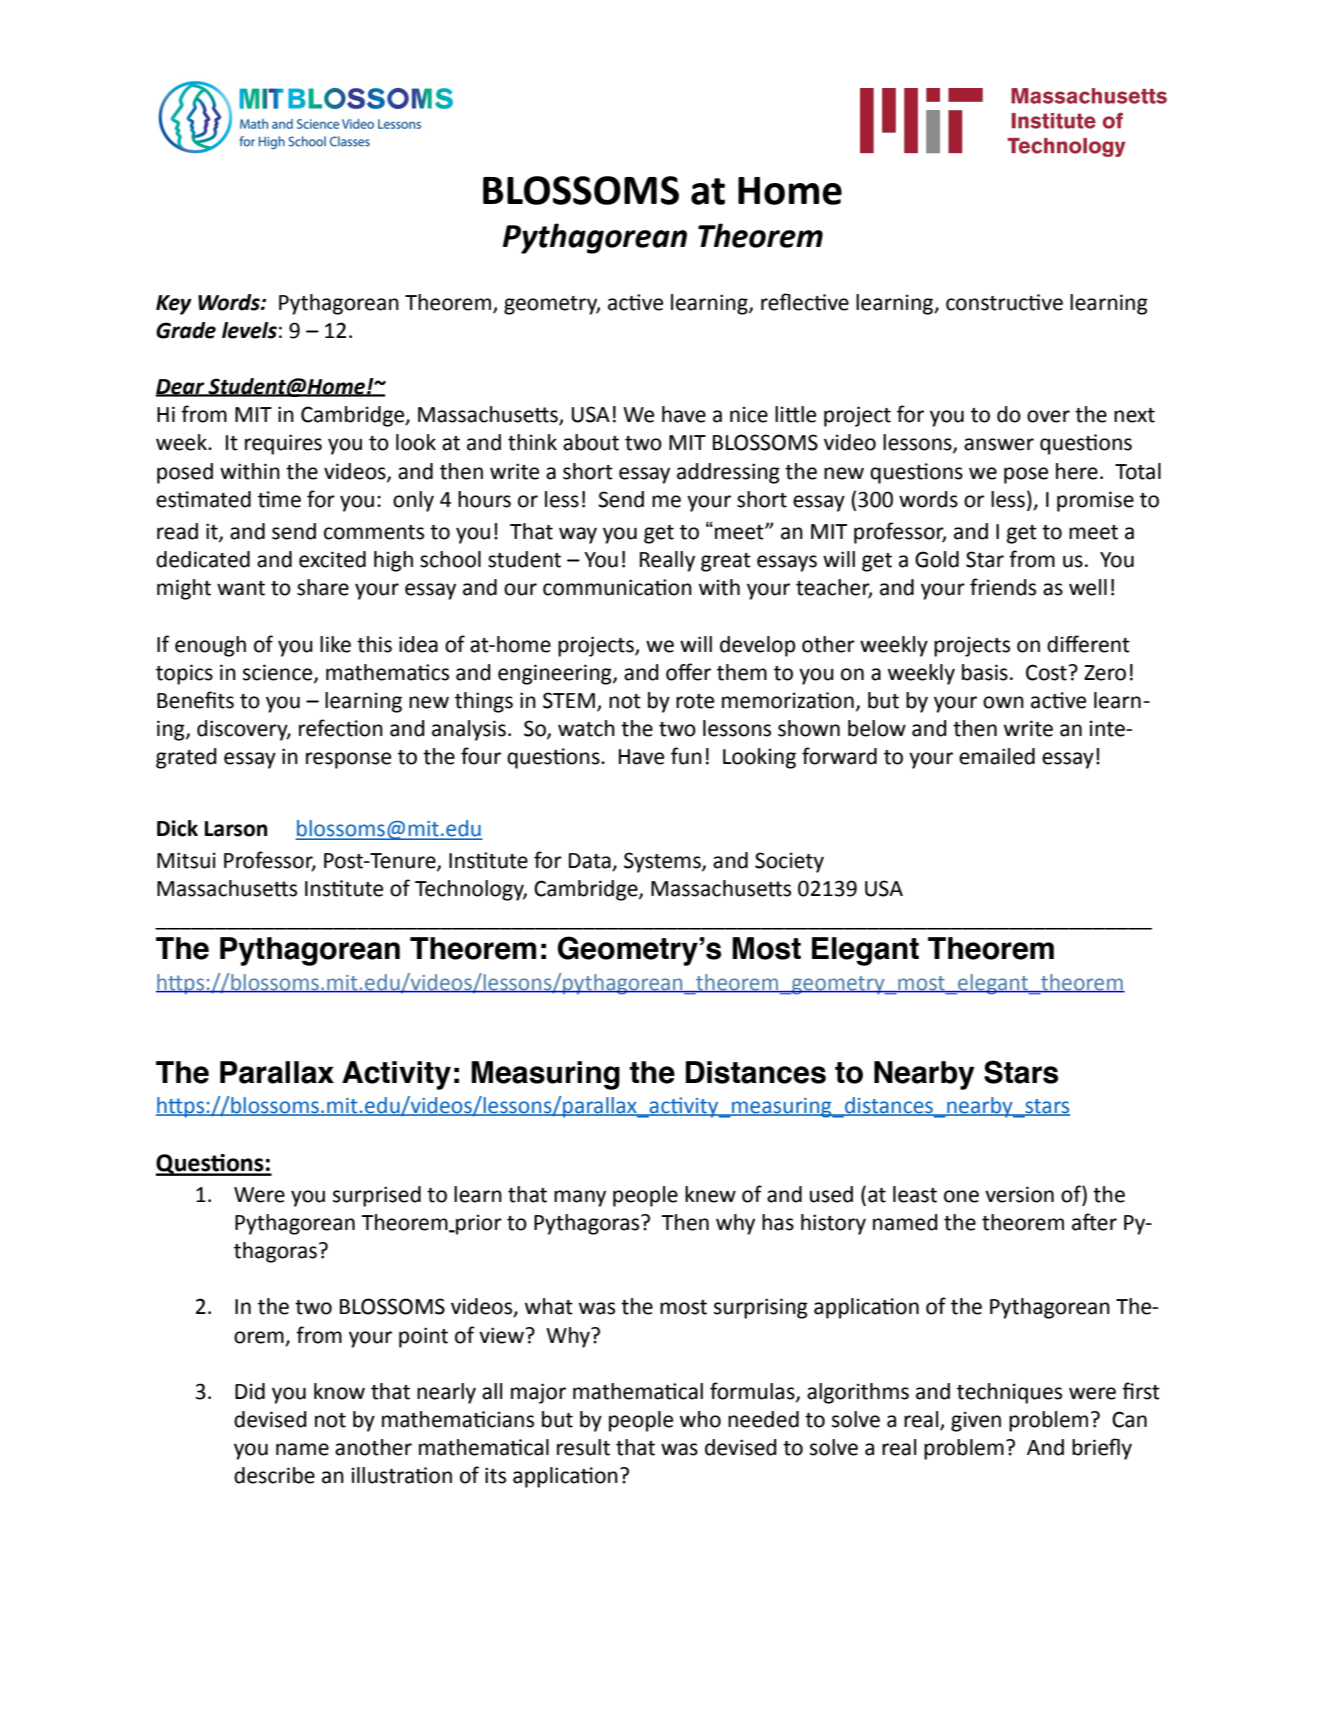 The height and width of the document is (1715, 1325). Describe the element at coordinates (1134, 415) in the document. I see `next` at that location.
